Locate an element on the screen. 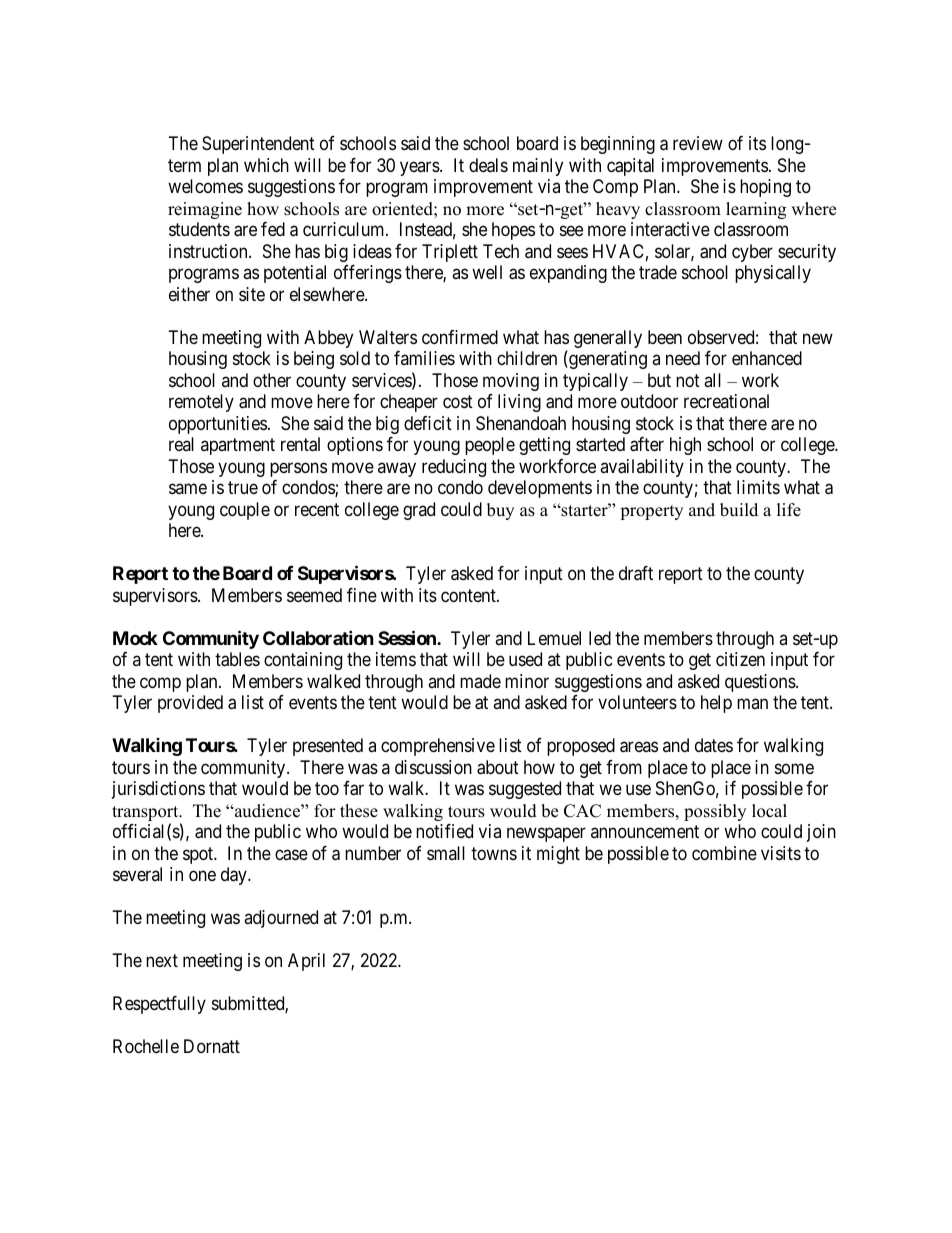  apartment is located at coordinates (238, 447).
